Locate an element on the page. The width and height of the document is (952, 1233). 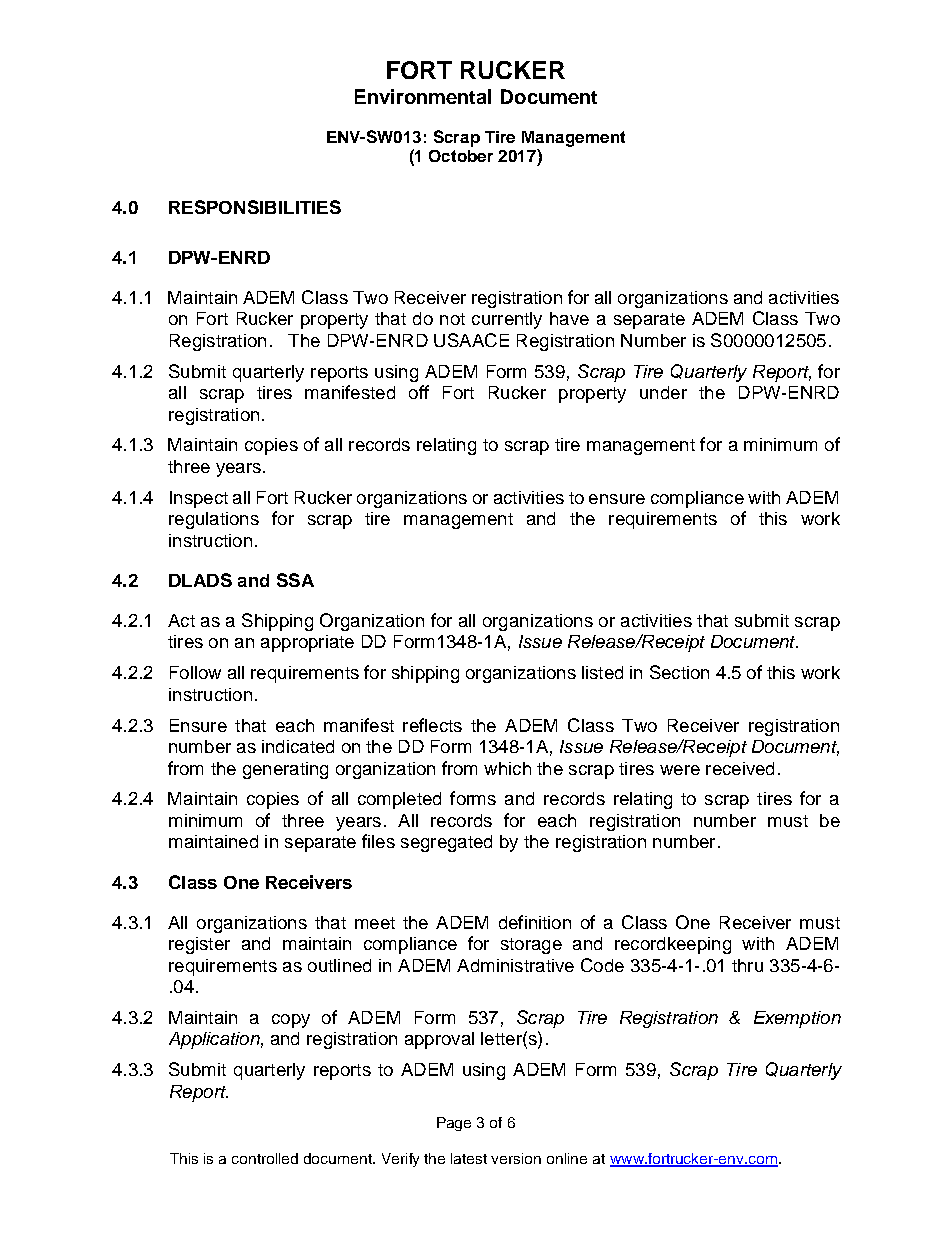
October is located at coordinates (461, 156).
